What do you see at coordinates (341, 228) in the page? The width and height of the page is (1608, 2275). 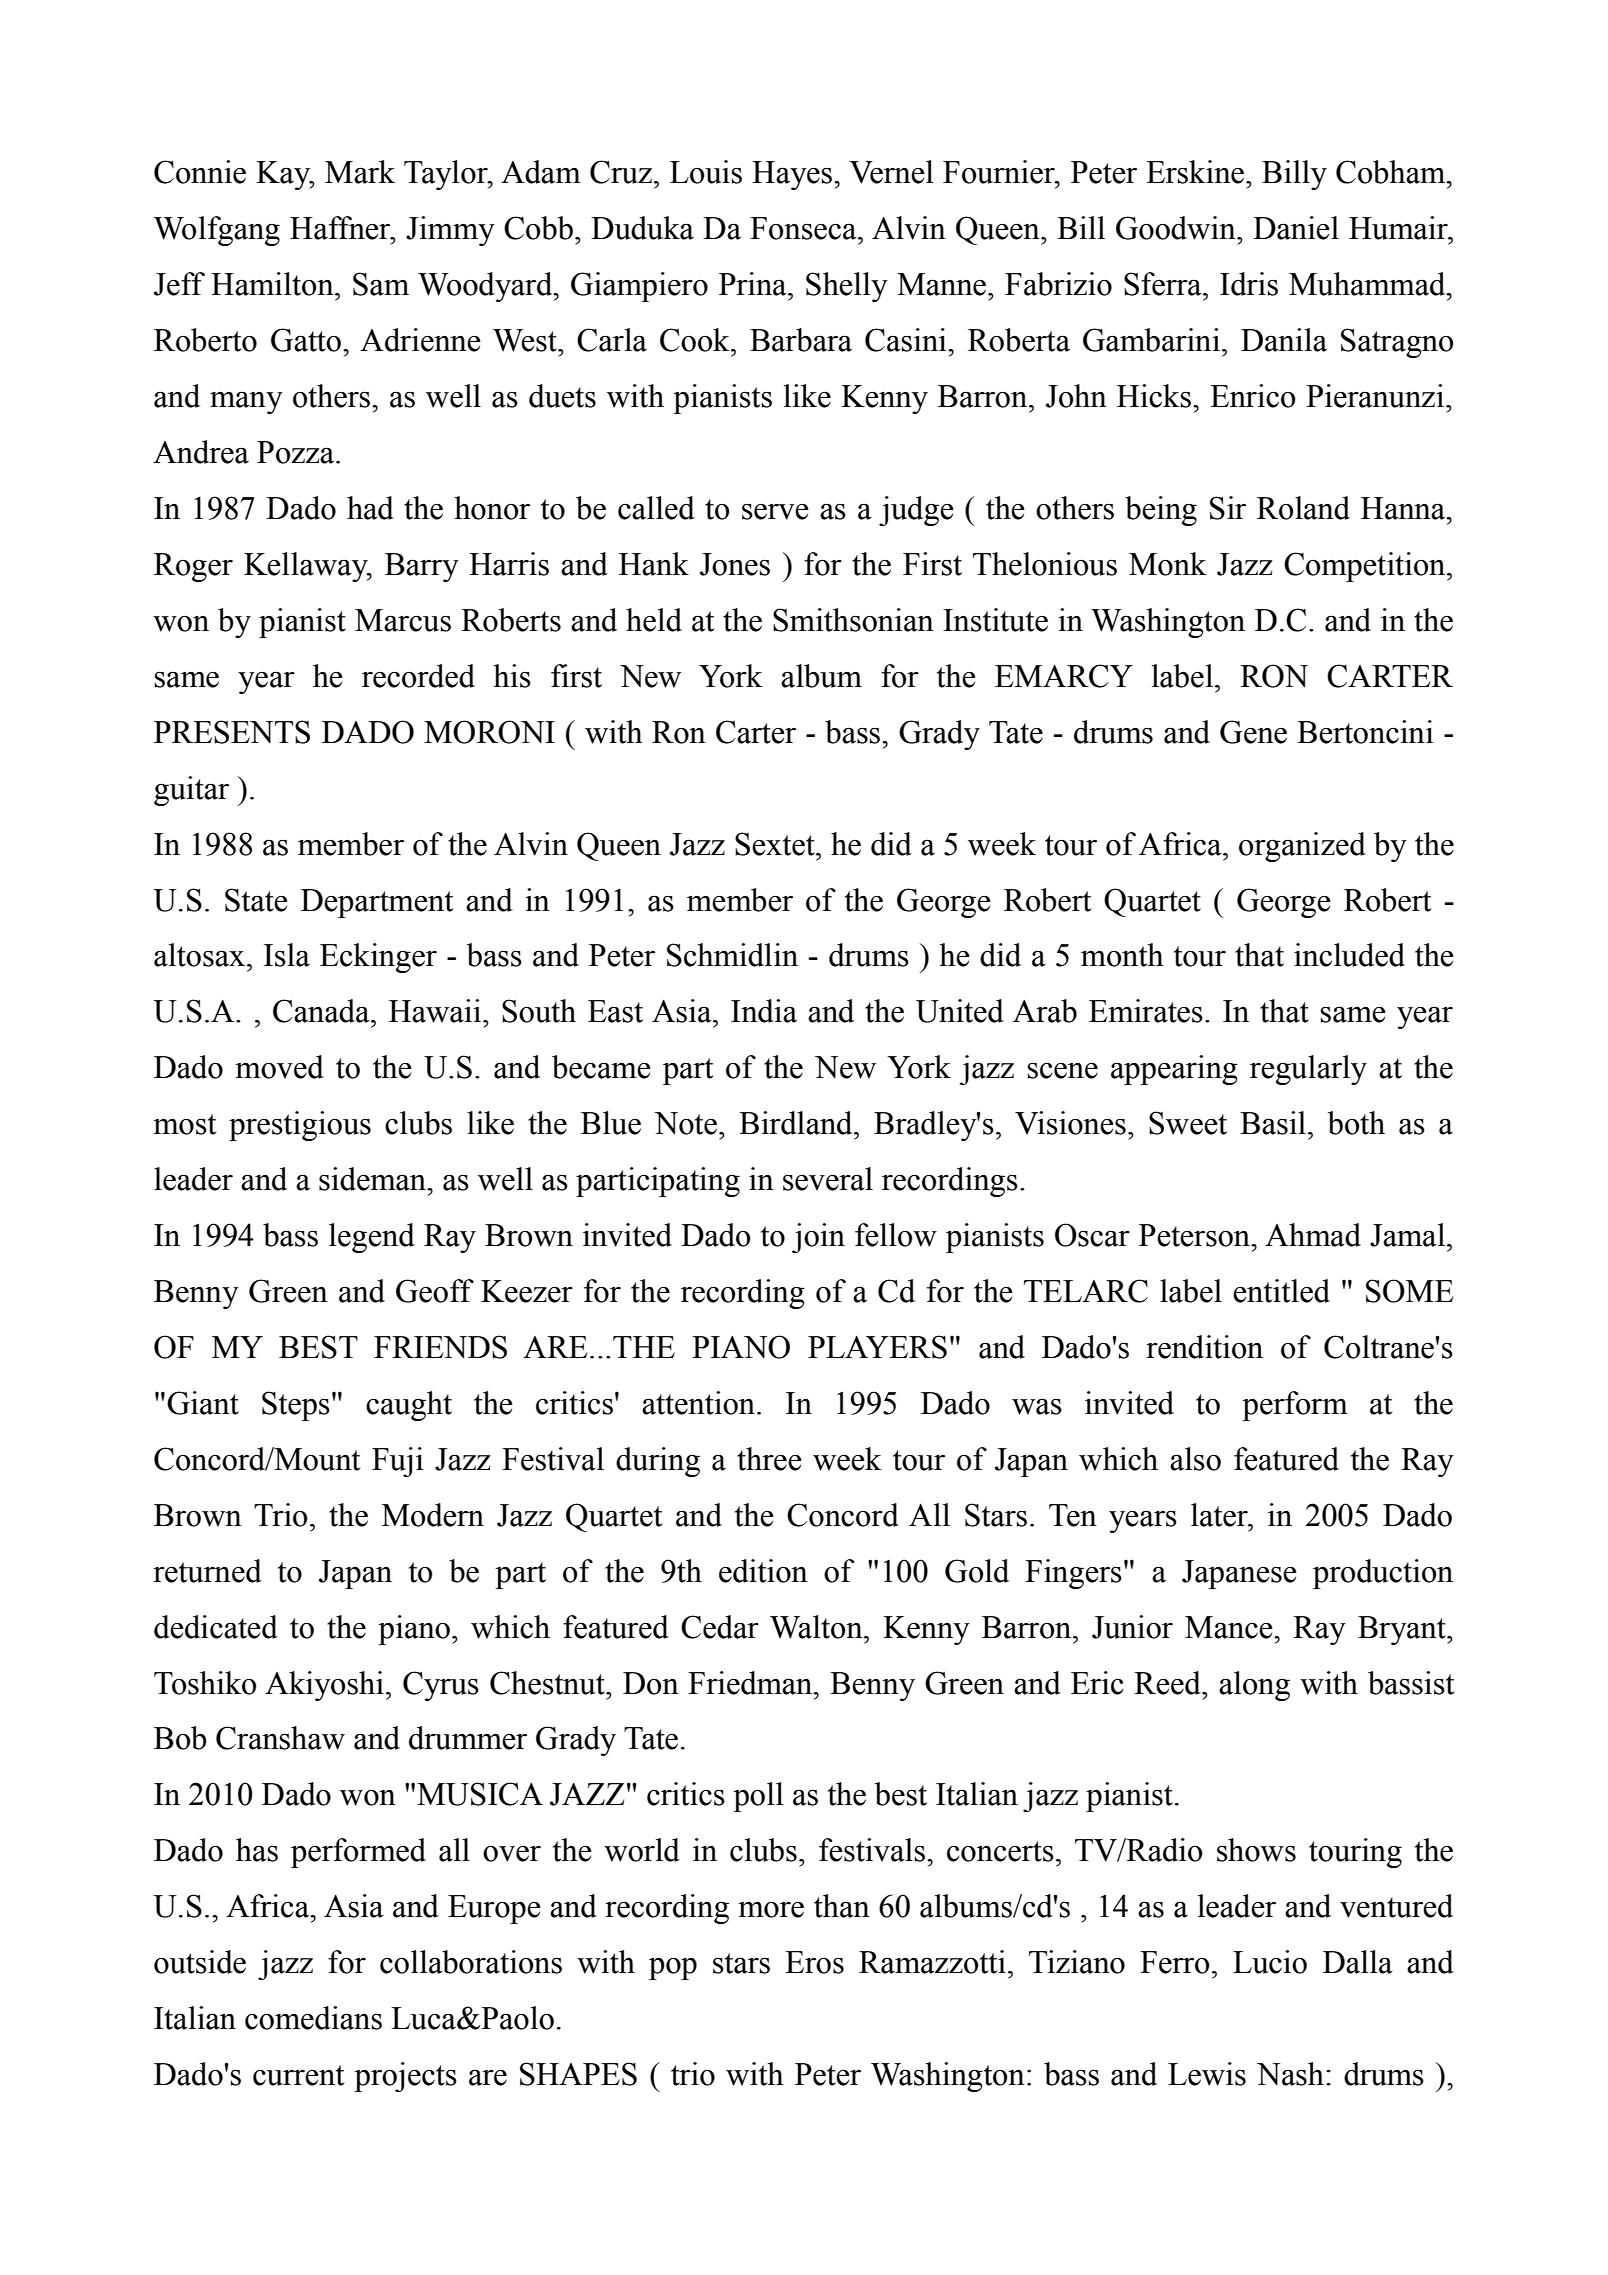 I see `Haffner` at bounding box center [341, 228].
